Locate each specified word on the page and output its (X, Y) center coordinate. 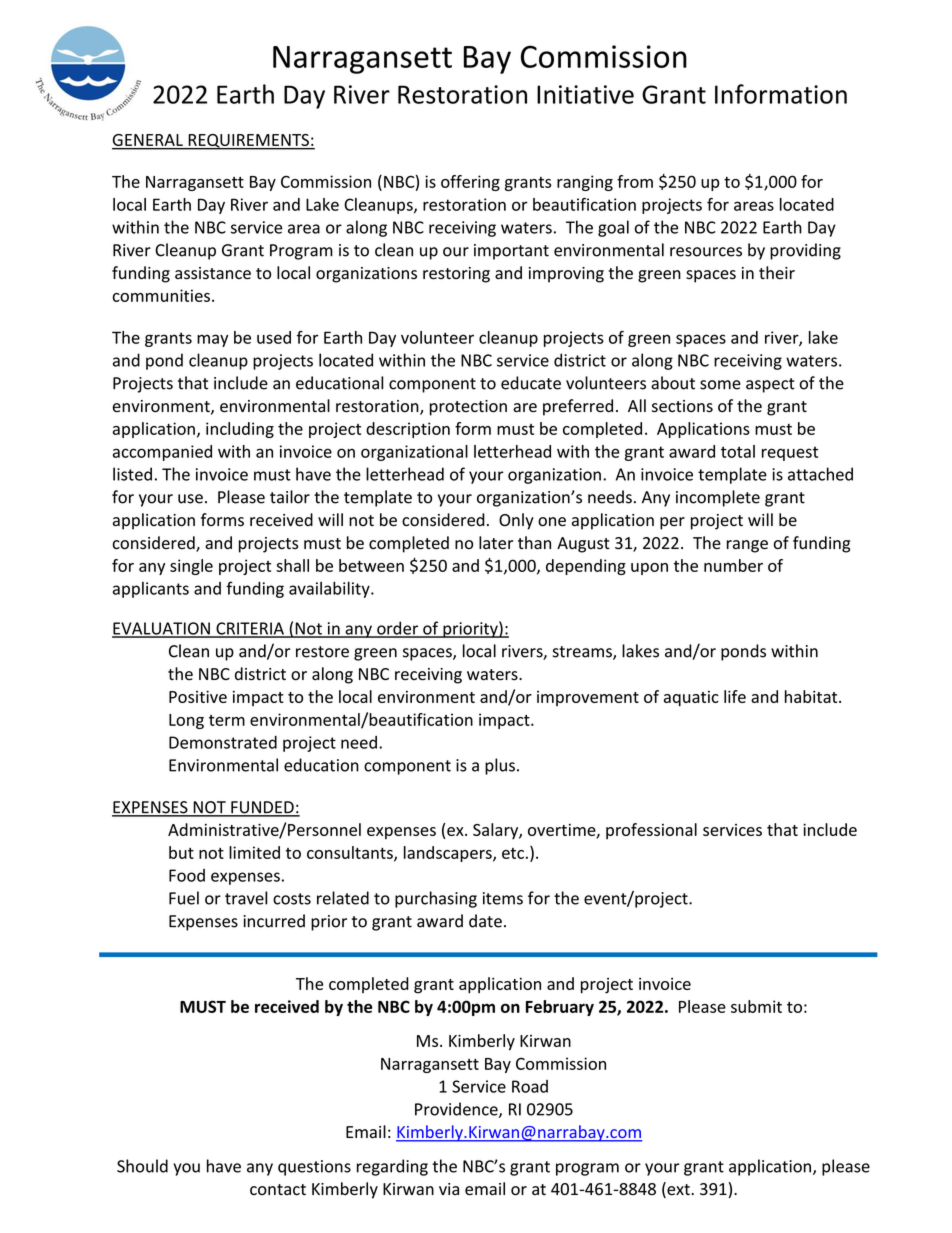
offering (470, 183)
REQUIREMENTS (248, 142)
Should (142, 1166)
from (635, 181)
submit (756, 1006)
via (449, 1189)
